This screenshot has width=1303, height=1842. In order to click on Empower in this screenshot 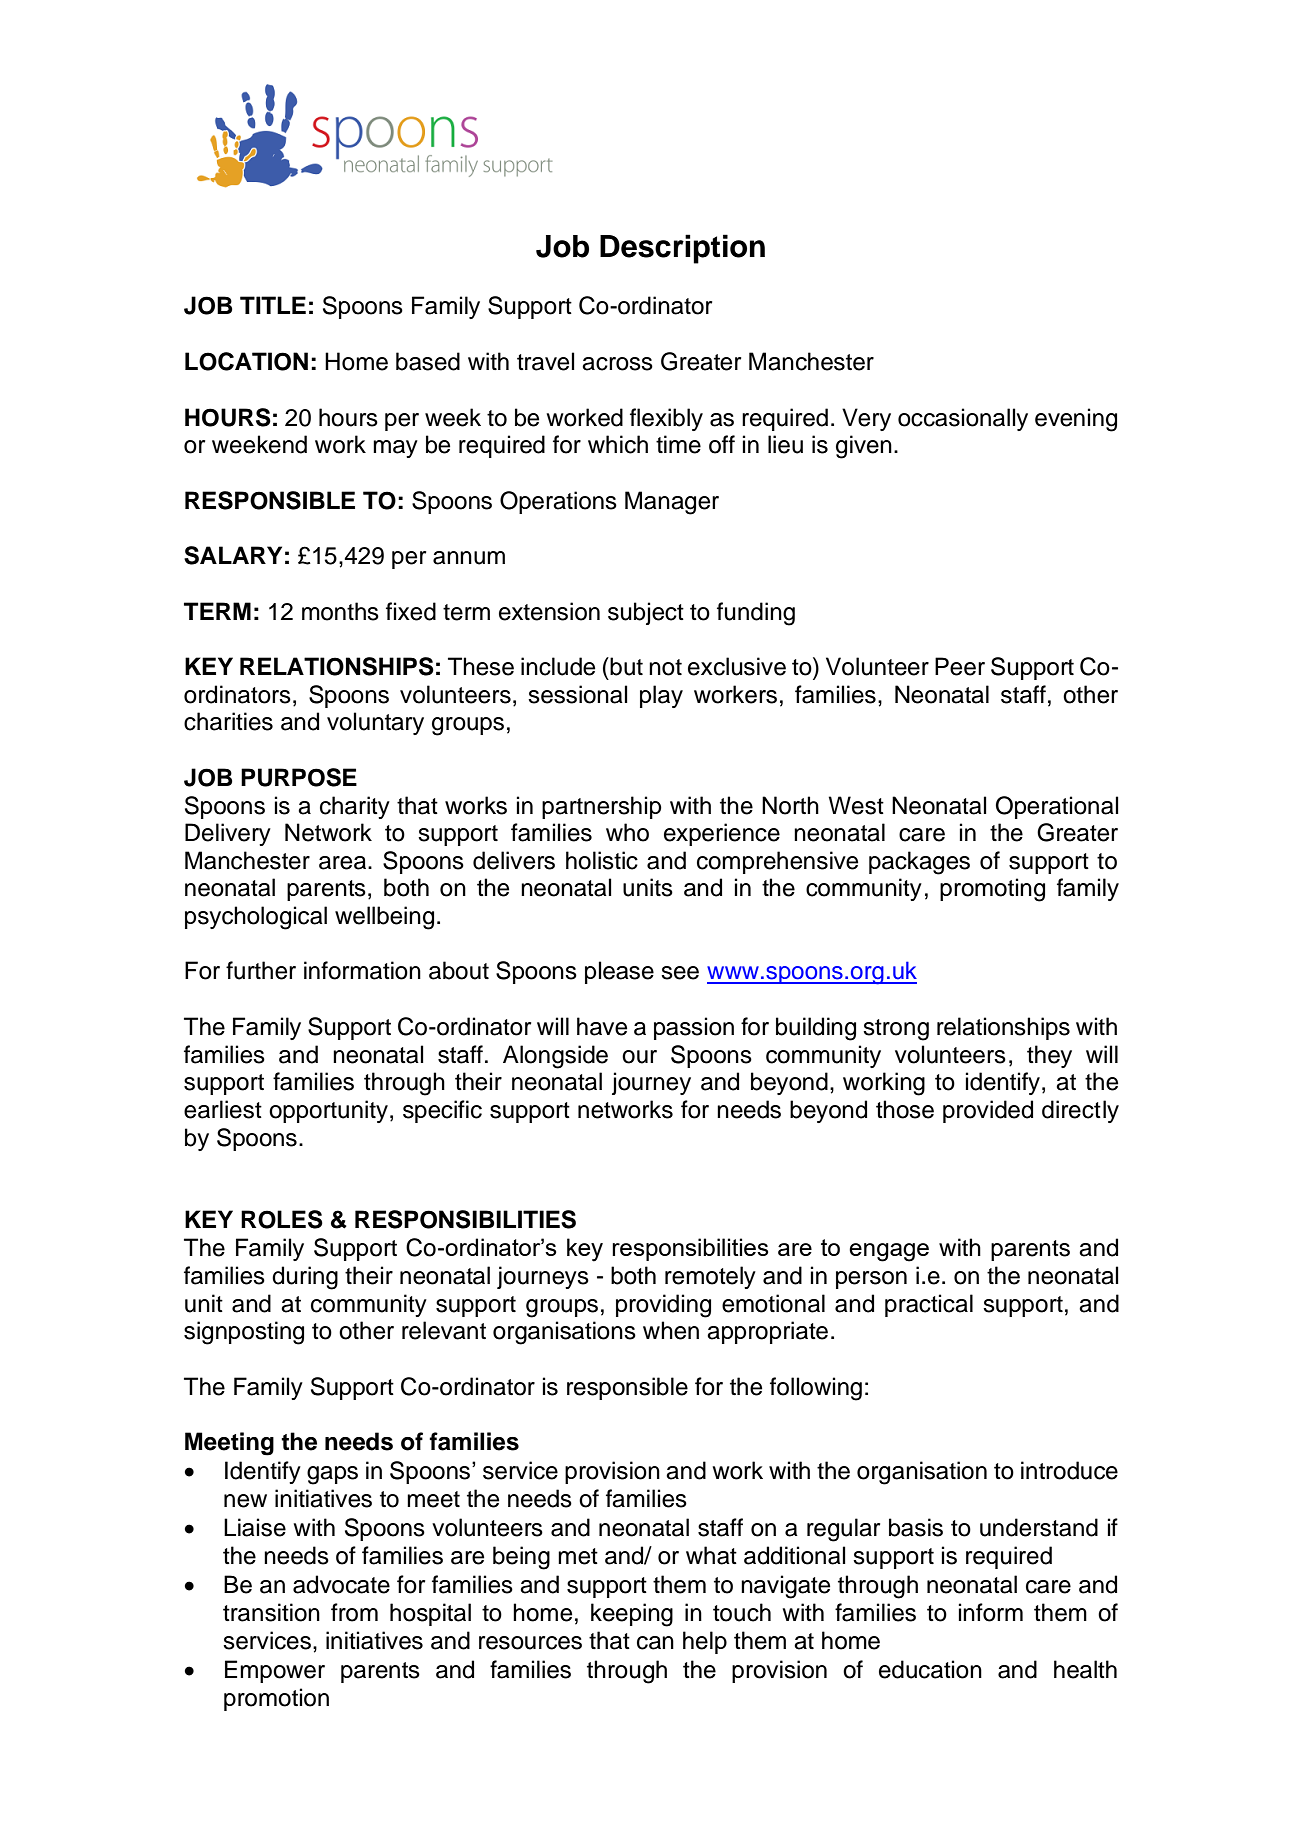, I will do `click(275, 1671)`.
